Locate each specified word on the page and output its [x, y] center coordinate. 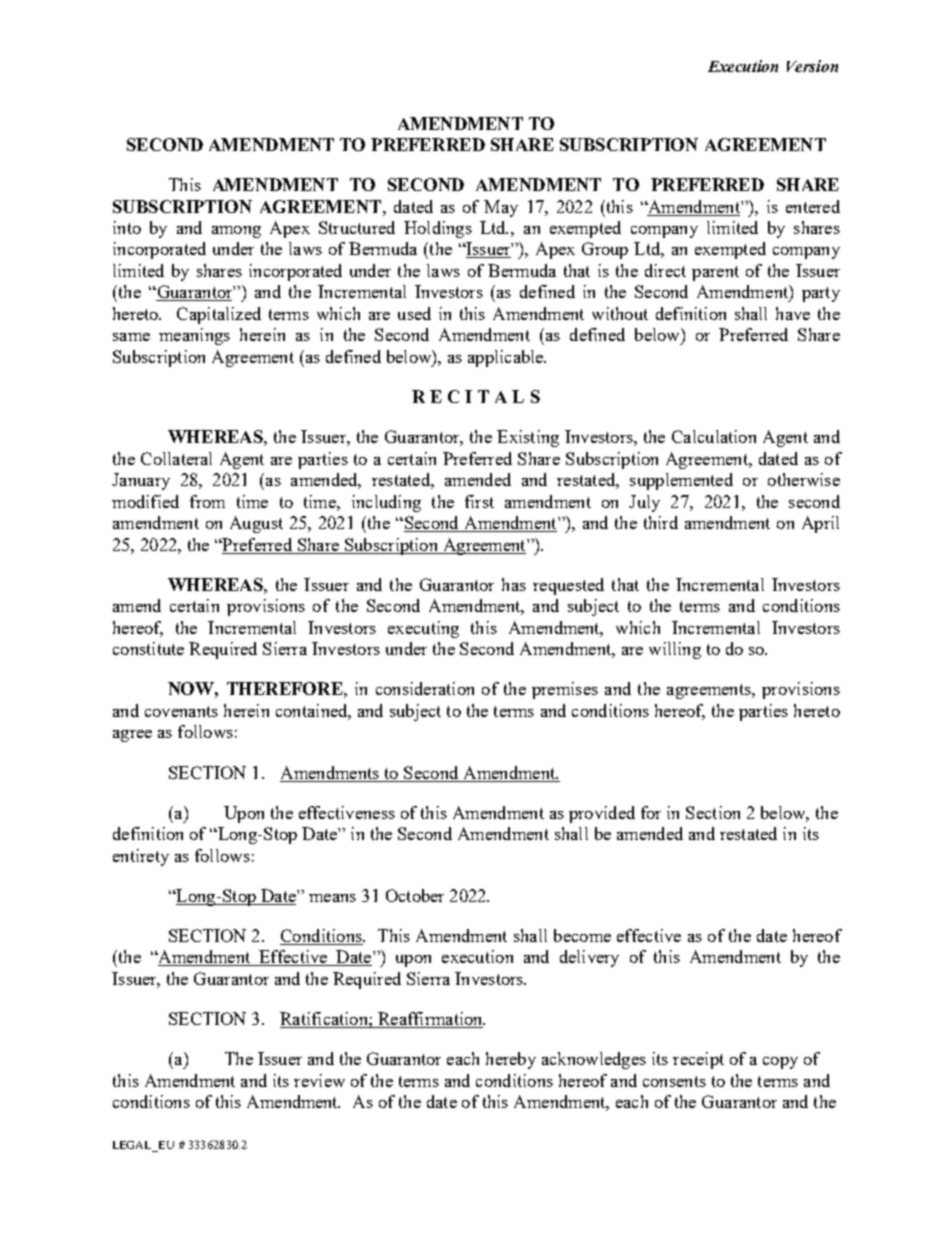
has [514, 584]
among [236, 232]
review [319, 1080]
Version [812, 66]
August [256, 524]
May [501, 208]
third [661, 522]
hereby [511, 1060]
